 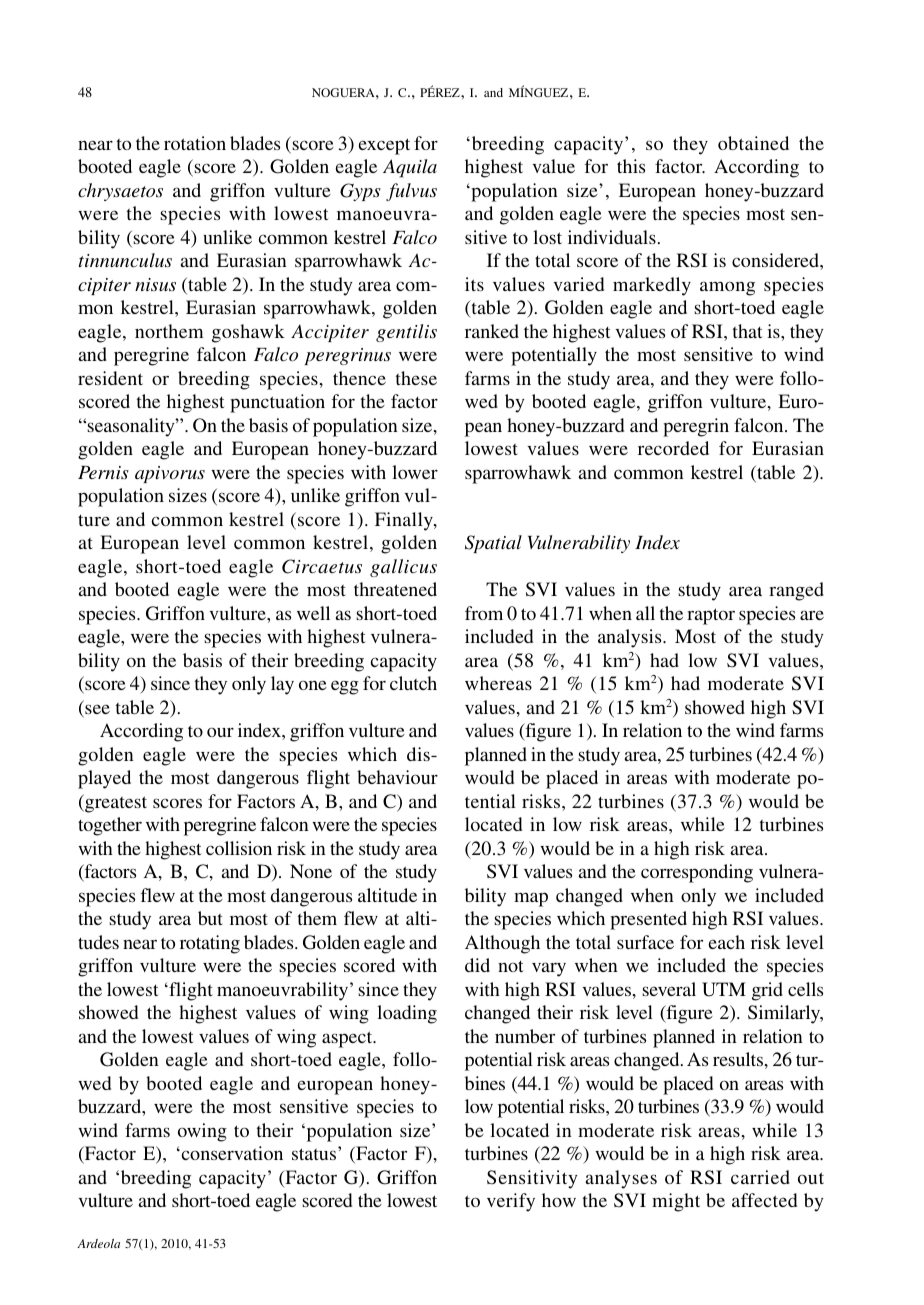 What do you see at coordinates (697, 873) in the page?
I see `corresponding` at bounding box center [697, 873].
